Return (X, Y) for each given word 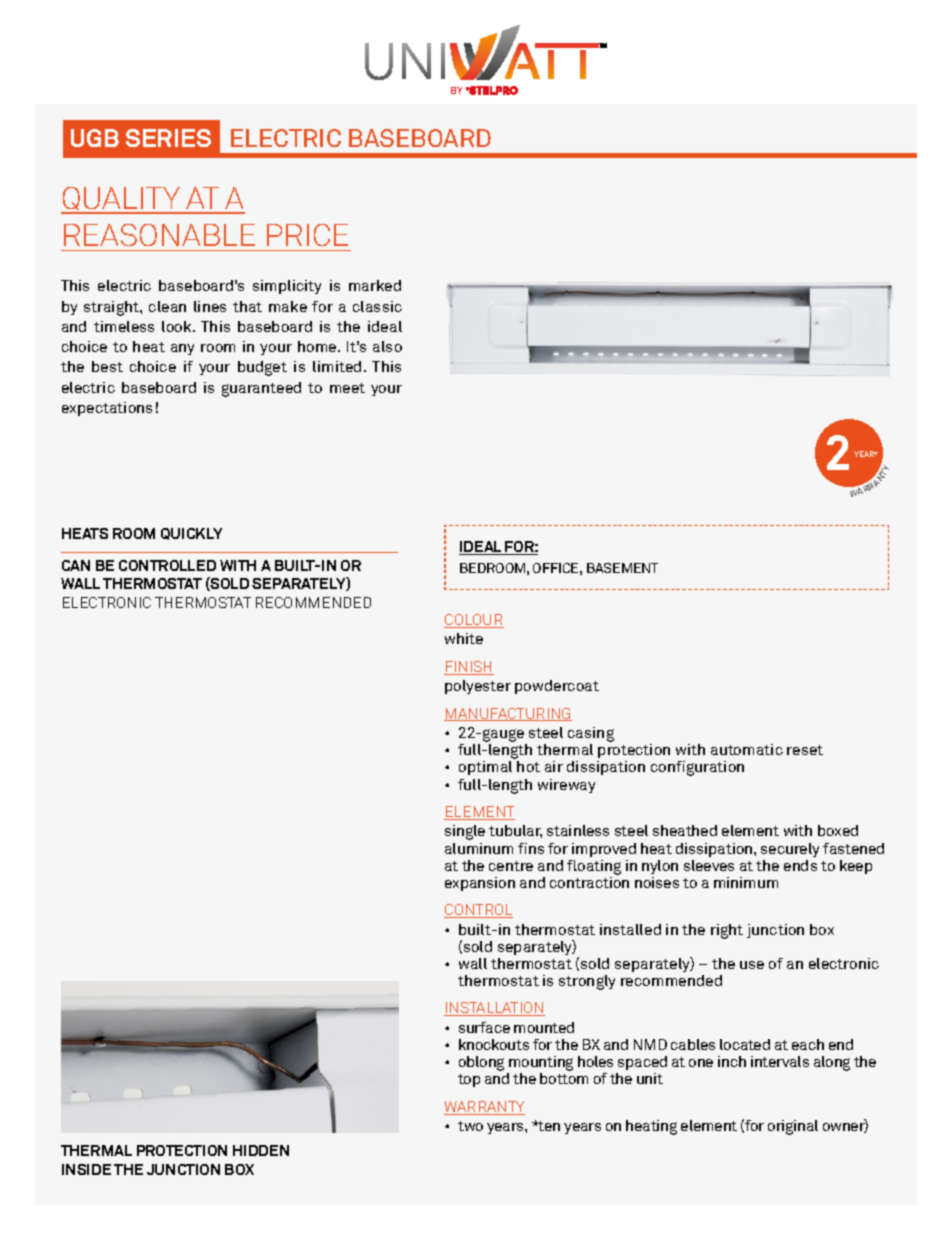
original (793, 1127)
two (470, 1126)
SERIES (168, 138)
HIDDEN (261, 1150)
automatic (747, 749)
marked (375, 285)
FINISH (469, 668)
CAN (76, 565)
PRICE (307, 235)
